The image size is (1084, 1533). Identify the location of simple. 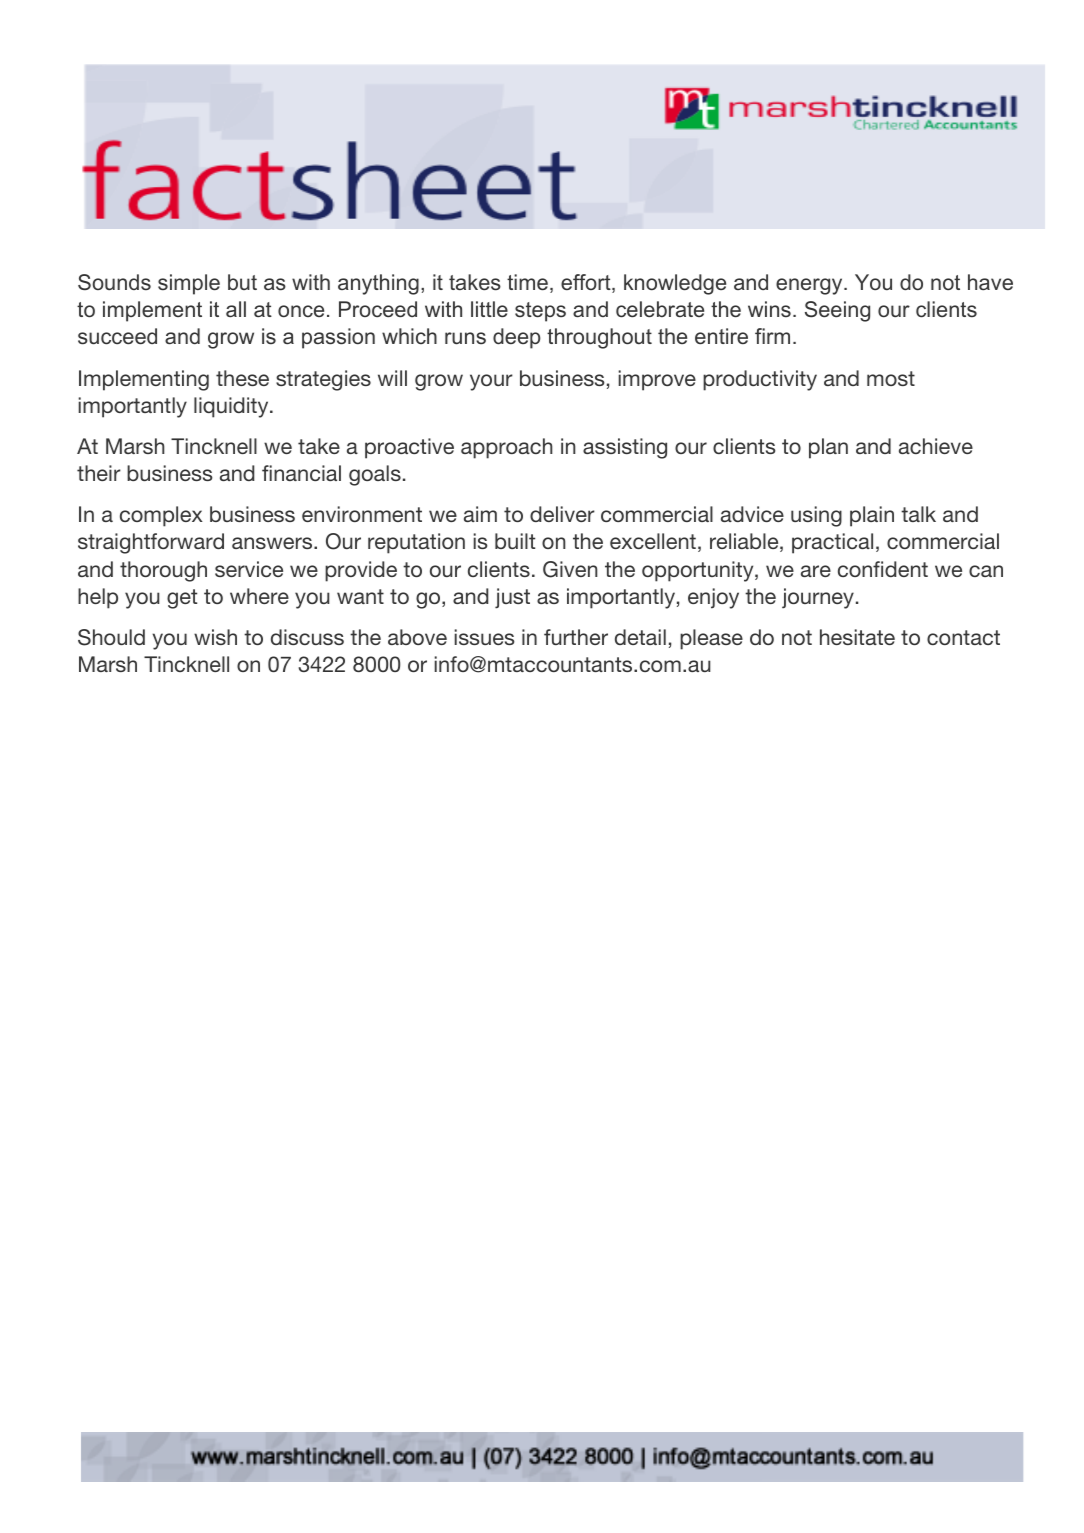
(189, 284).
